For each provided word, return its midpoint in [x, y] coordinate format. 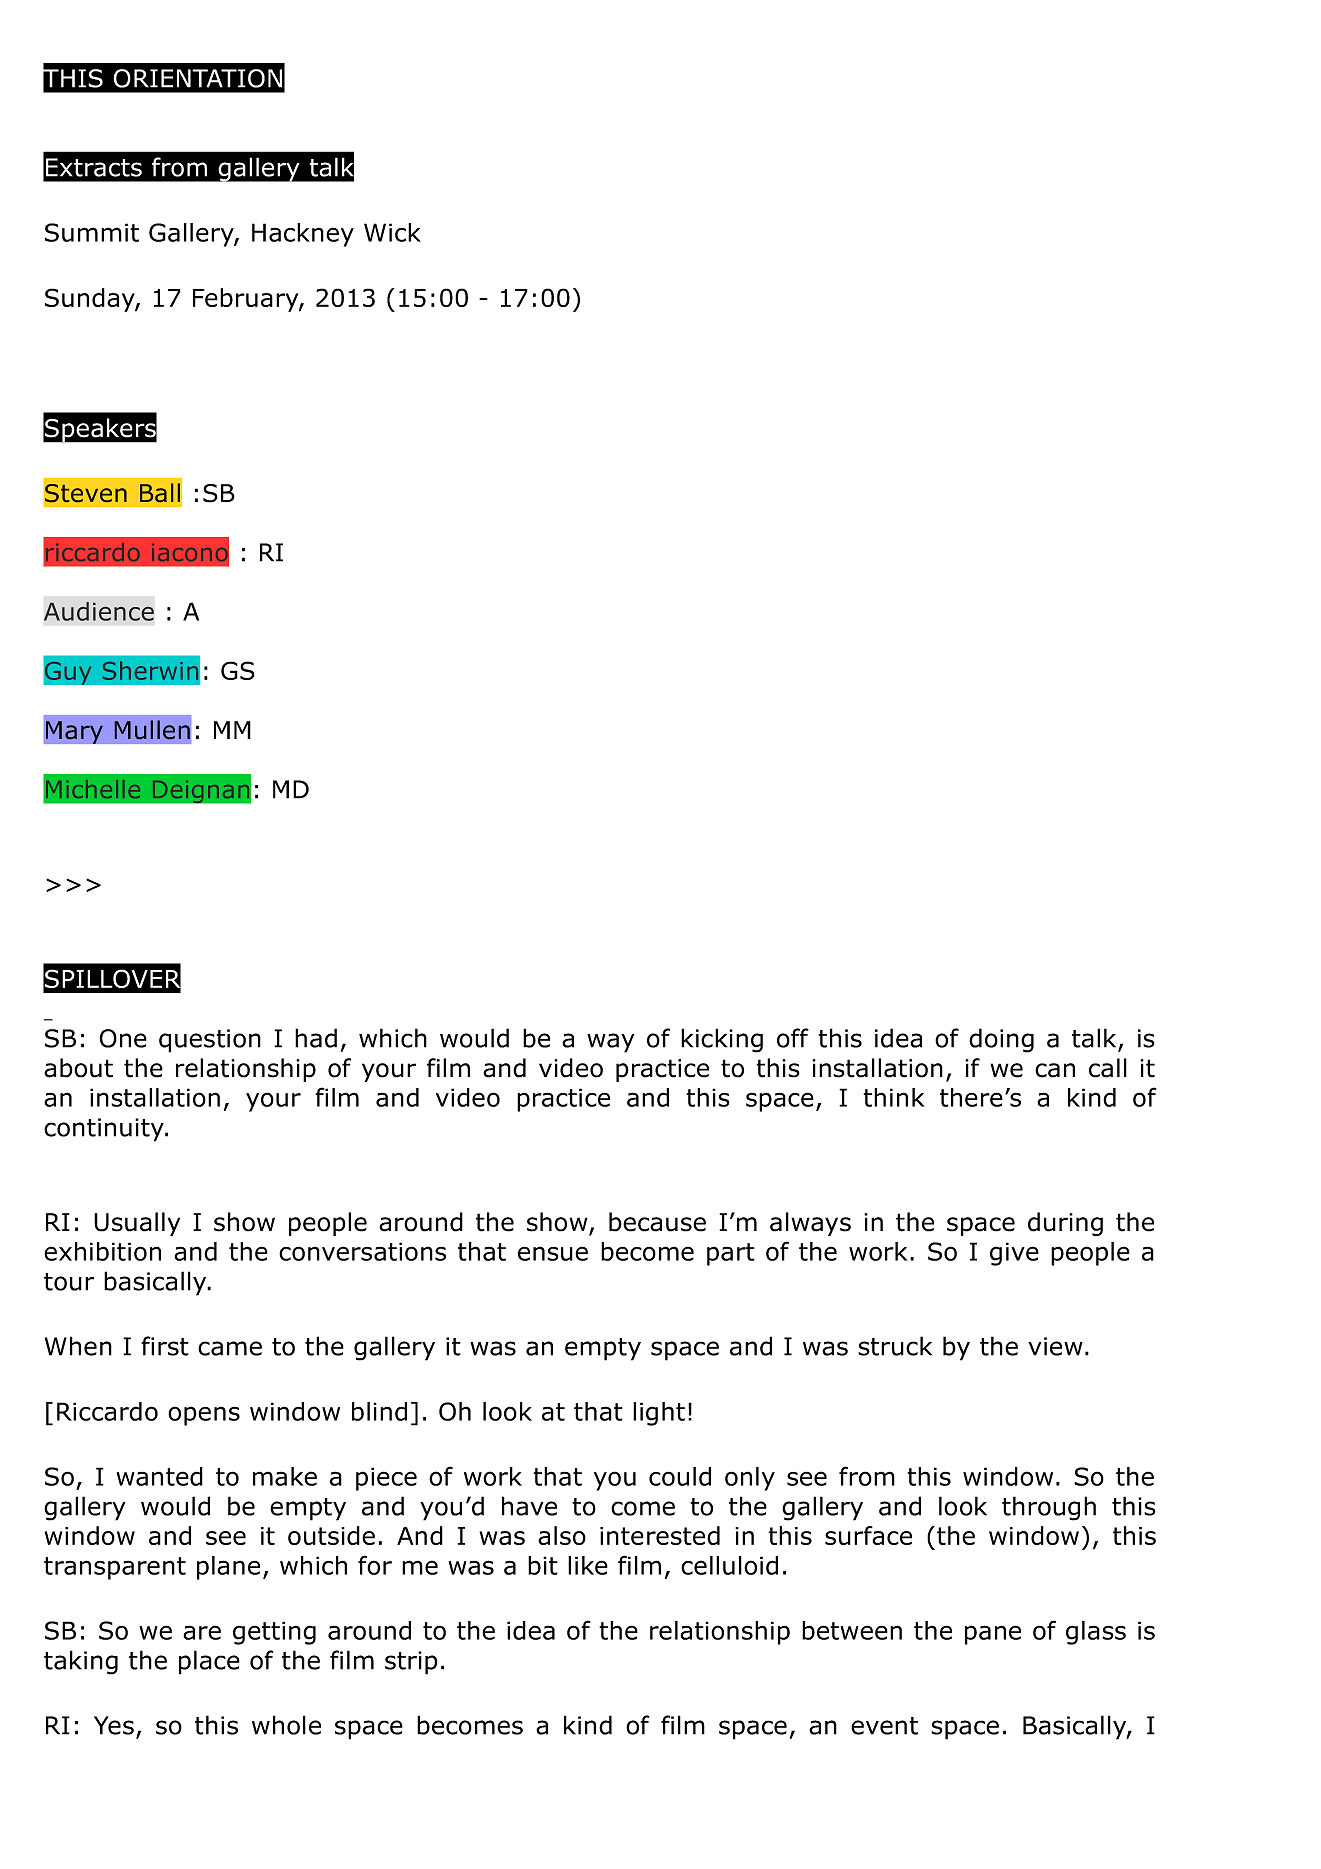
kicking [722, 1040]
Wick [392, 232]
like [588, 1565]
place [209, 1662]
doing [1001, 1040]
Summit [92, 232]
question [210, 1041]
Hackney [303, 235]
